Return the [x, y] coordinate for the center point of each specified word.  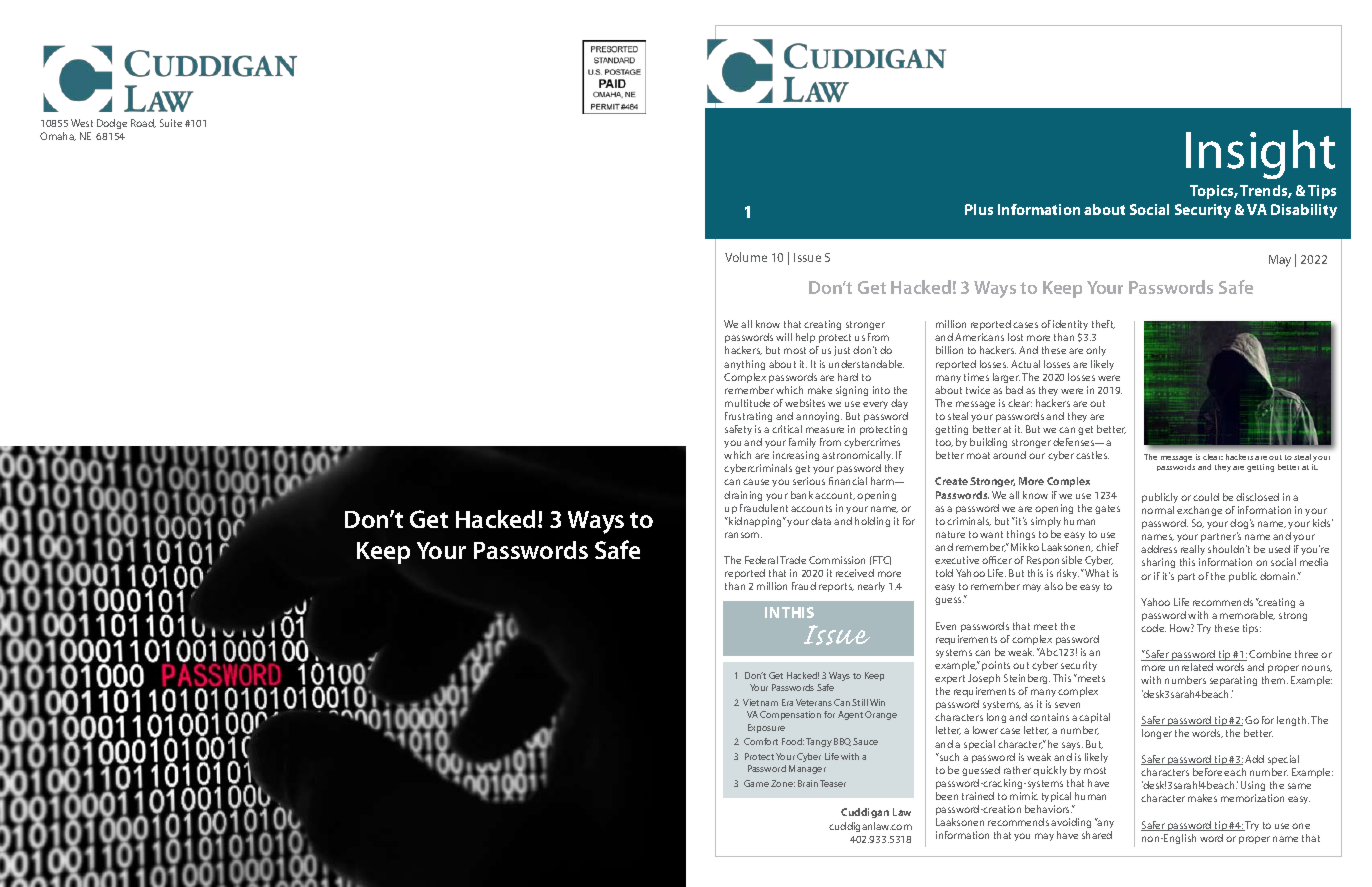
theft [1103, 324]
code [1153, 628]
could [1206, 497]
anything [744, 365]
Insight [1260, 154]
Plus [979, 209]
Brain [808, 783]
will [784, 337]
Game [756, 783]
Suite [171, 123]
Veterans [814, 702]
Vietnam [760, 702]
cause [756, 482]
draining [743, 496]
